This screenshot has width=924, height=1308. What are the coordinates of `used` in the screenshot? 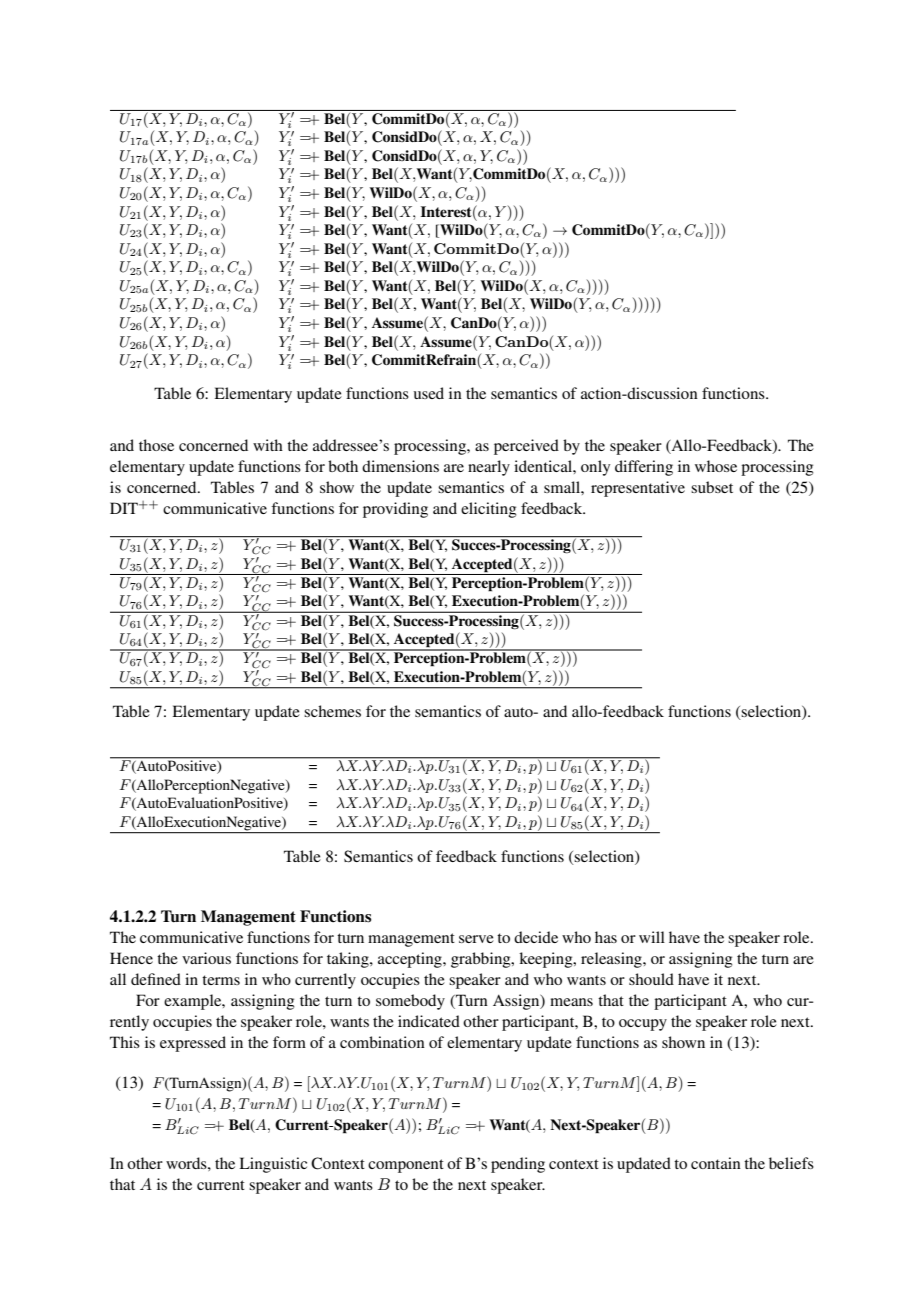 It's located at (429, 393).
